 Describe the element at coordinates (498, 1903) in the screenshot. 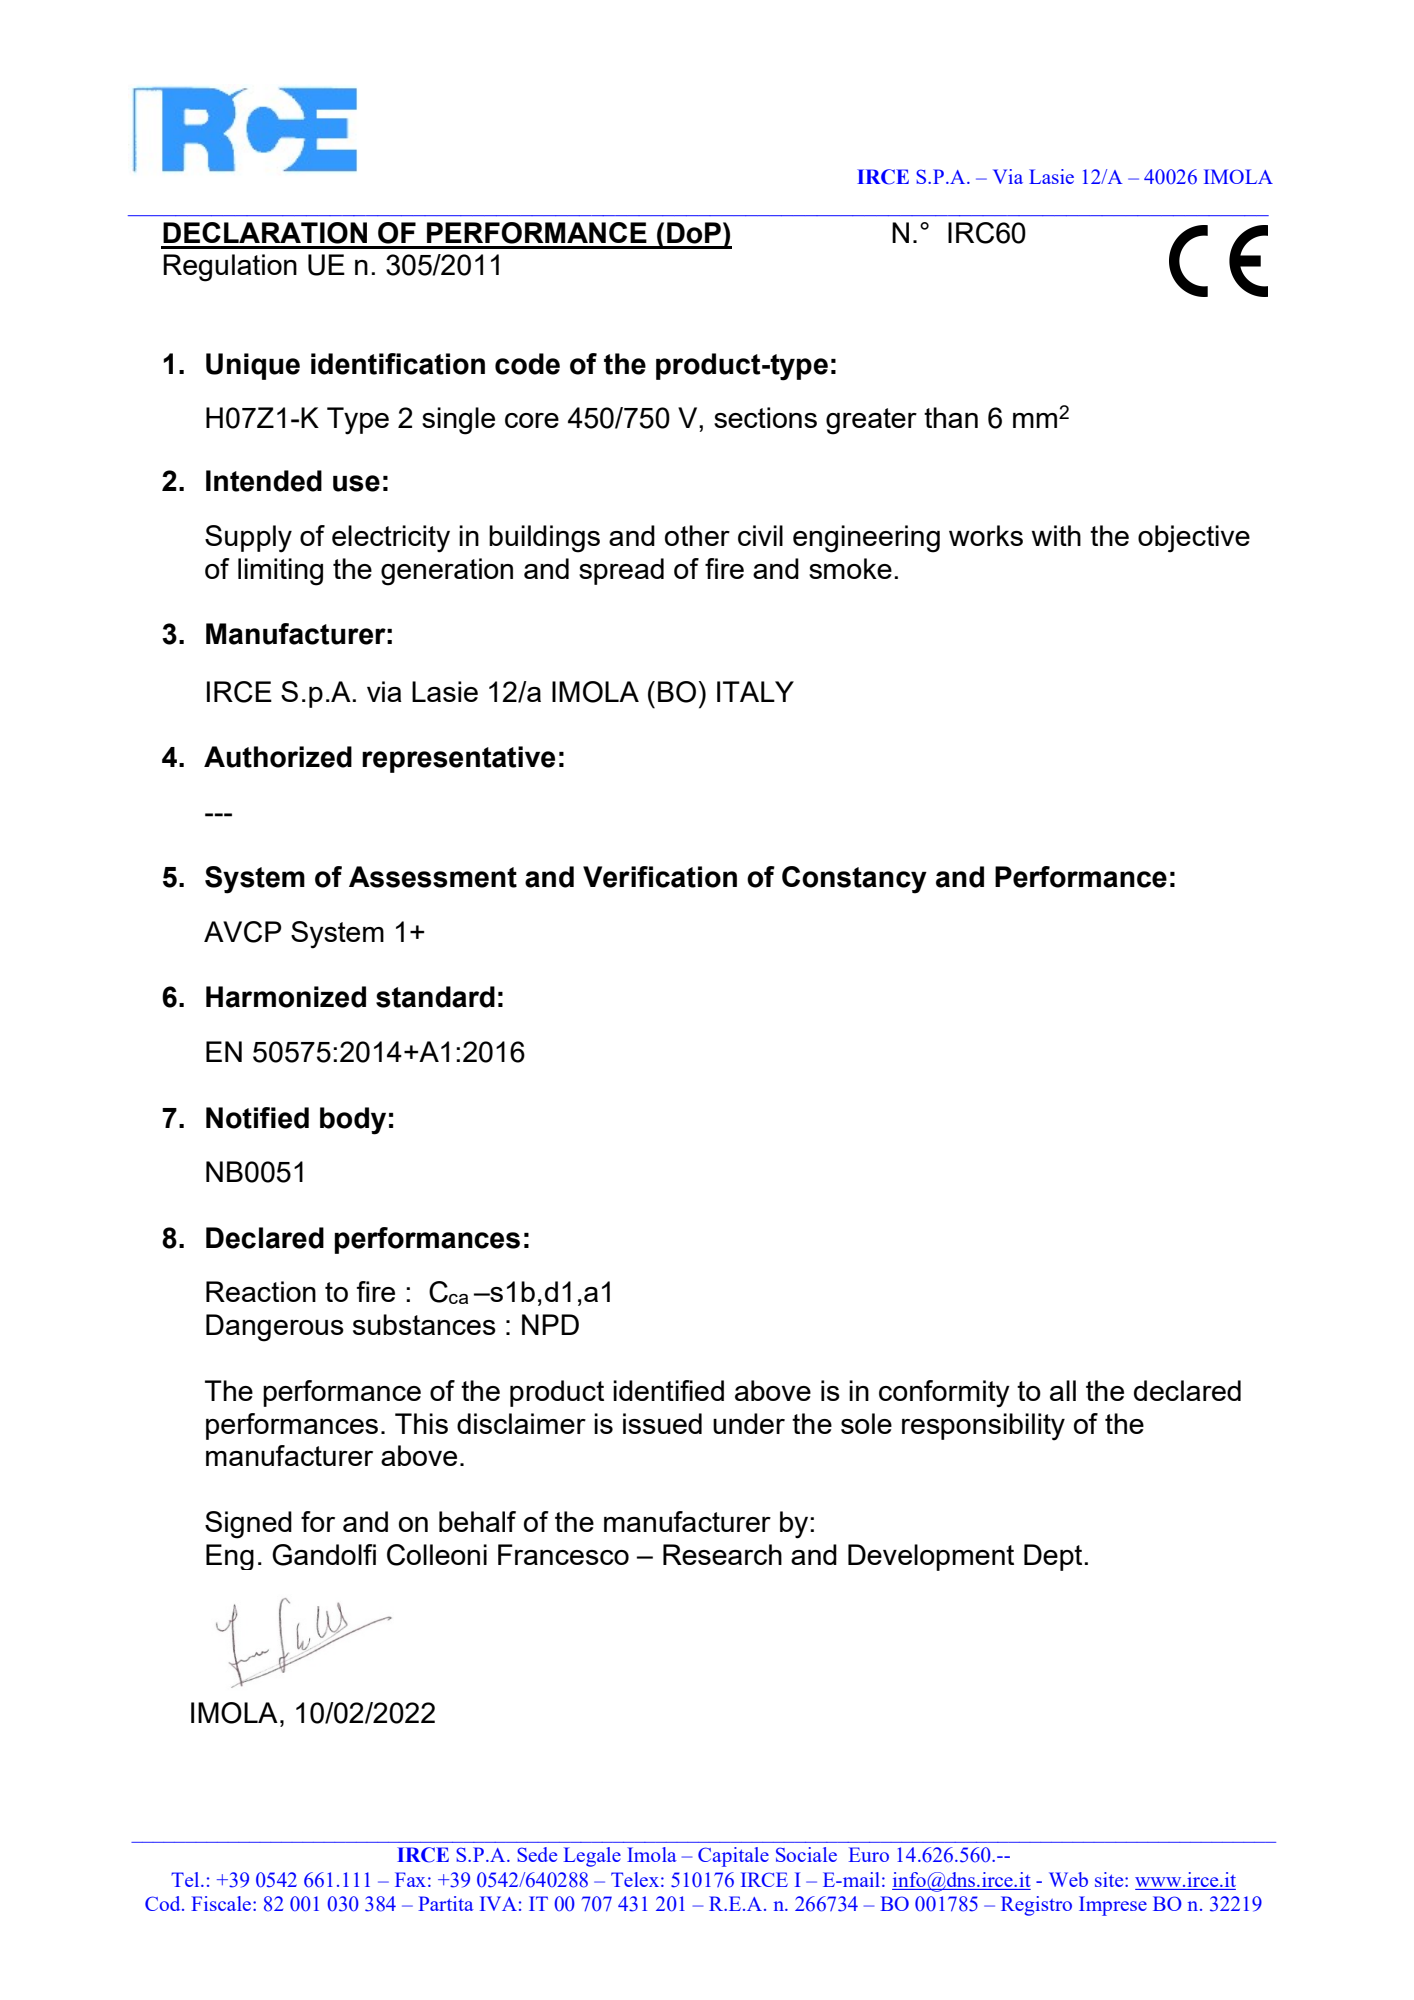

I see `IVA` at that location.
